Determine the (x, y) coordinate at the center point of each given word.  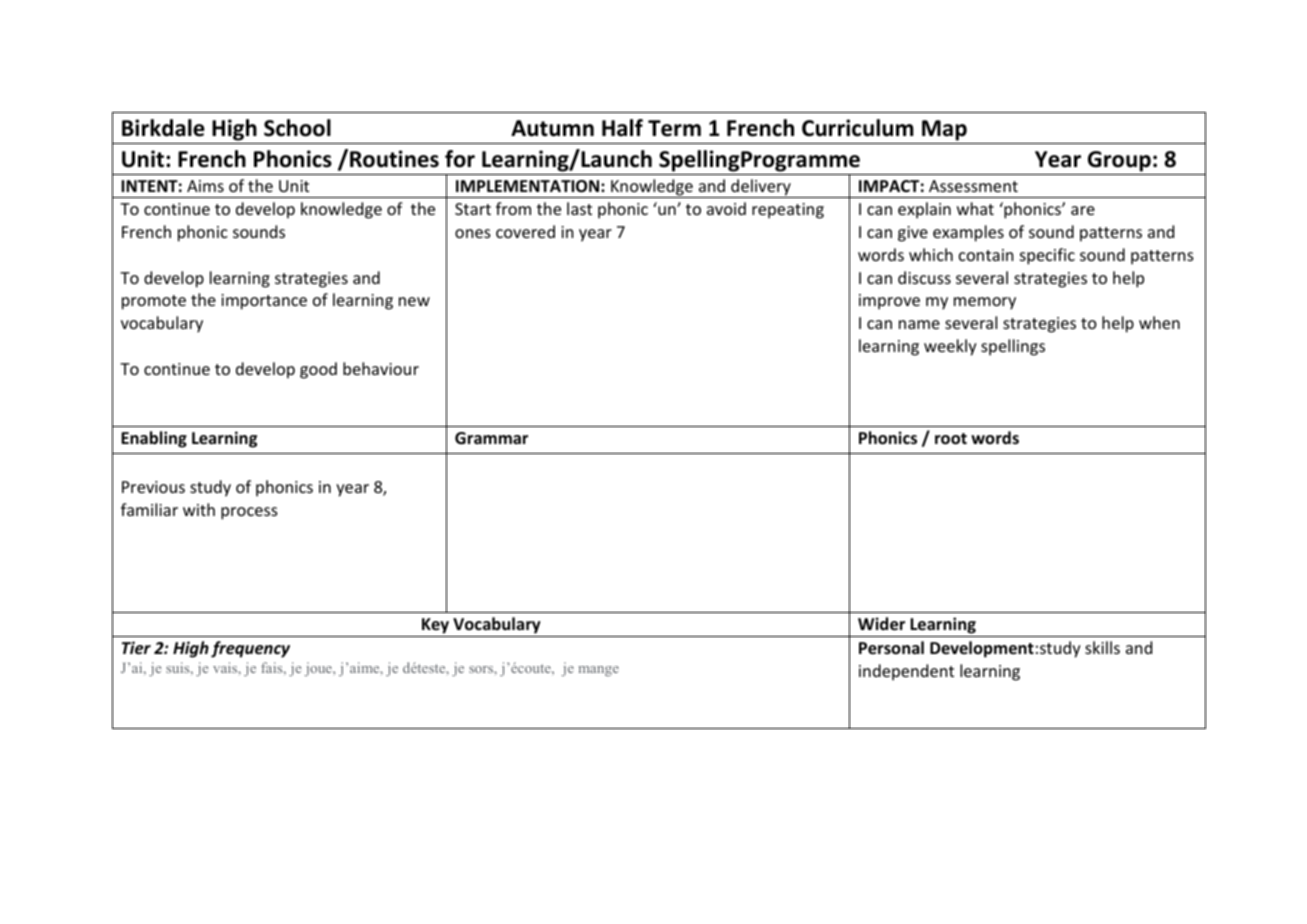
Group (1119, 161)
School (297, 128)
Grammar (491, 438)
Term (674, 128)
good (318, 370)
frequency (250, 649)
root (951, 439)
